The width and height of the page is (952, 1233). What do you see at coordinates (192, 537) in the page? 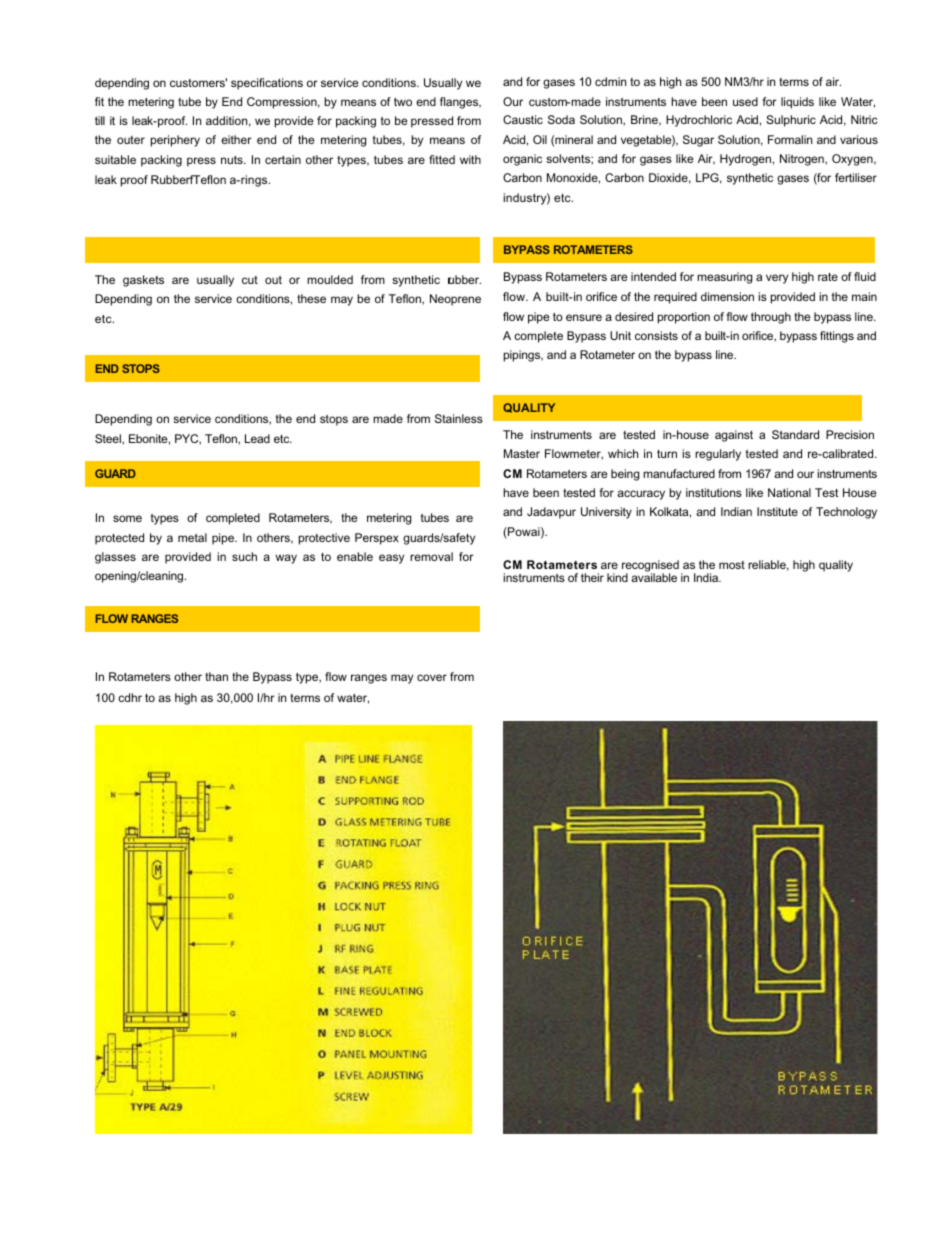
I see `metal` at bounding box center [192, 537].
